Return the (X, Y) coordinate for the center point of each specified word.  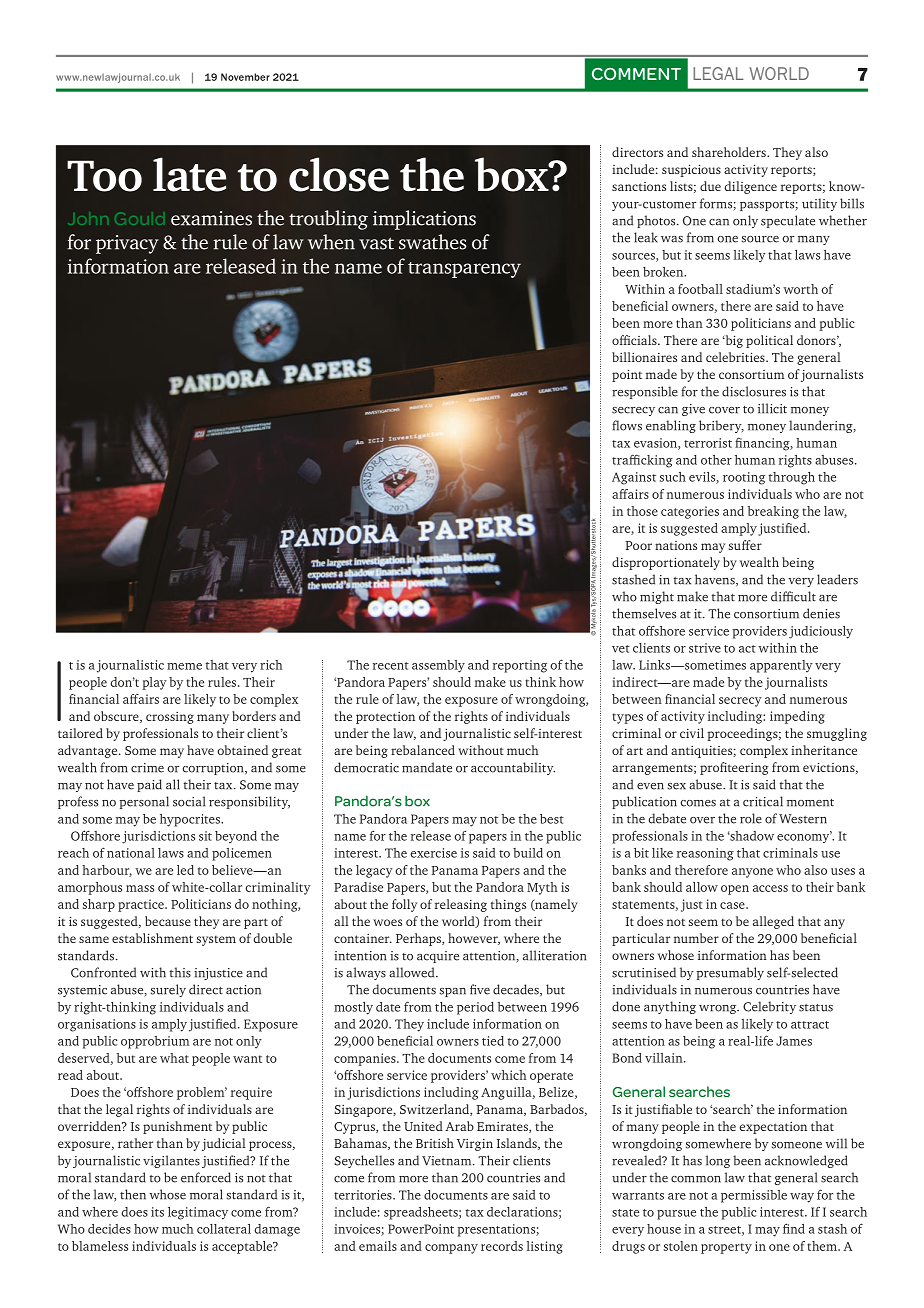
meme (184, 666)
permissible (754, 1196)
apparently (781, 666)
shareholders (730, 152)
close (339, 174)
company (451, 1249)
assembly (438, 666)
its (157, 1212)
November (245, 77)
